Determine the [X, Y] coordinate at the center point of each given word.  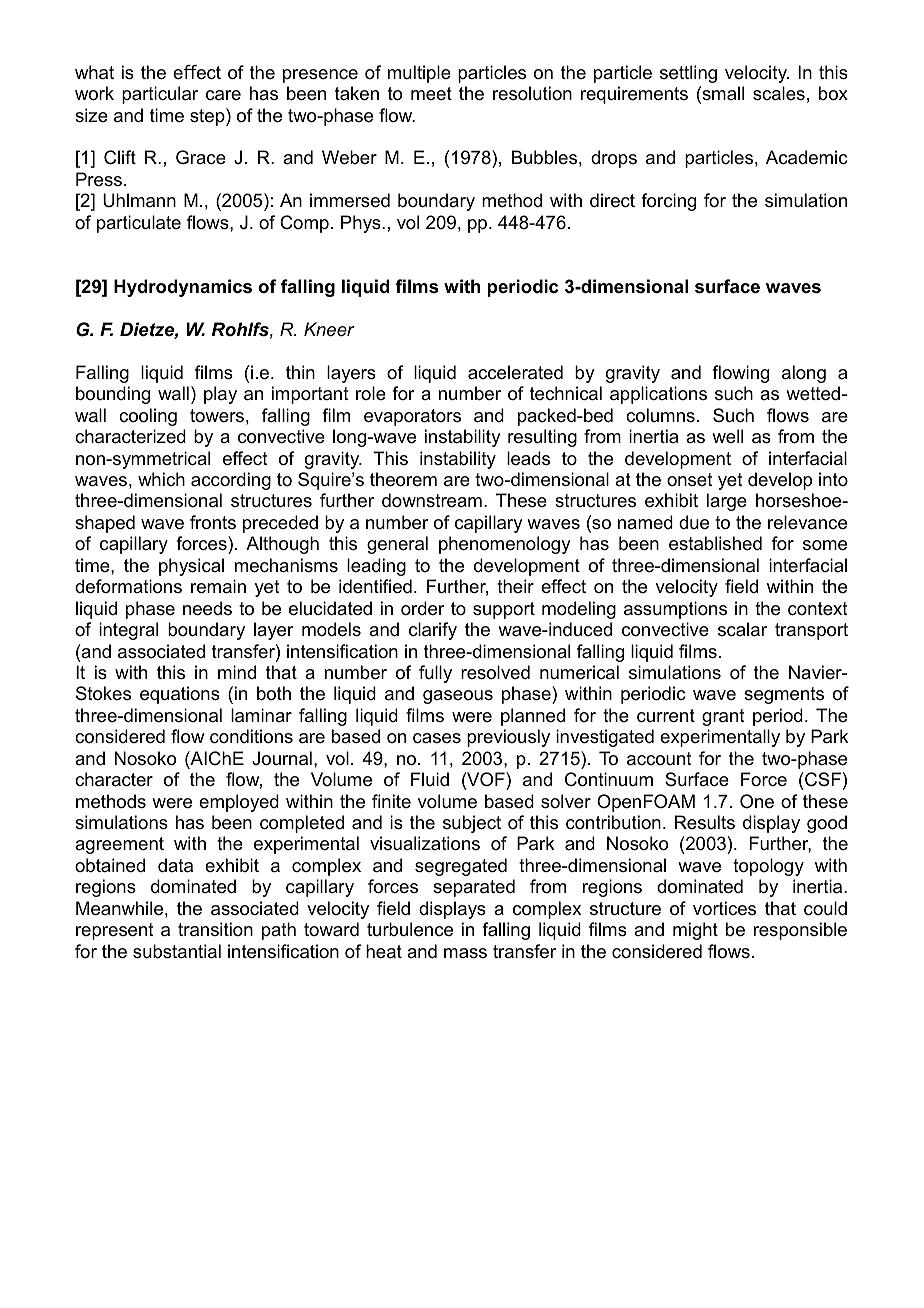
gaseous [458, 697]
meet [431, 93]
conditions [251, 736]
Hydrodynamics [183, 288]
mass [465, 953]
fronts [213, 522]
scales [779, 93]
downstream [432, 500]
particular [160, 95]
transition [215, 929]
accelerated [515, 372]
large [727, 502]
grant [723, 717]
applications [658, 395]
